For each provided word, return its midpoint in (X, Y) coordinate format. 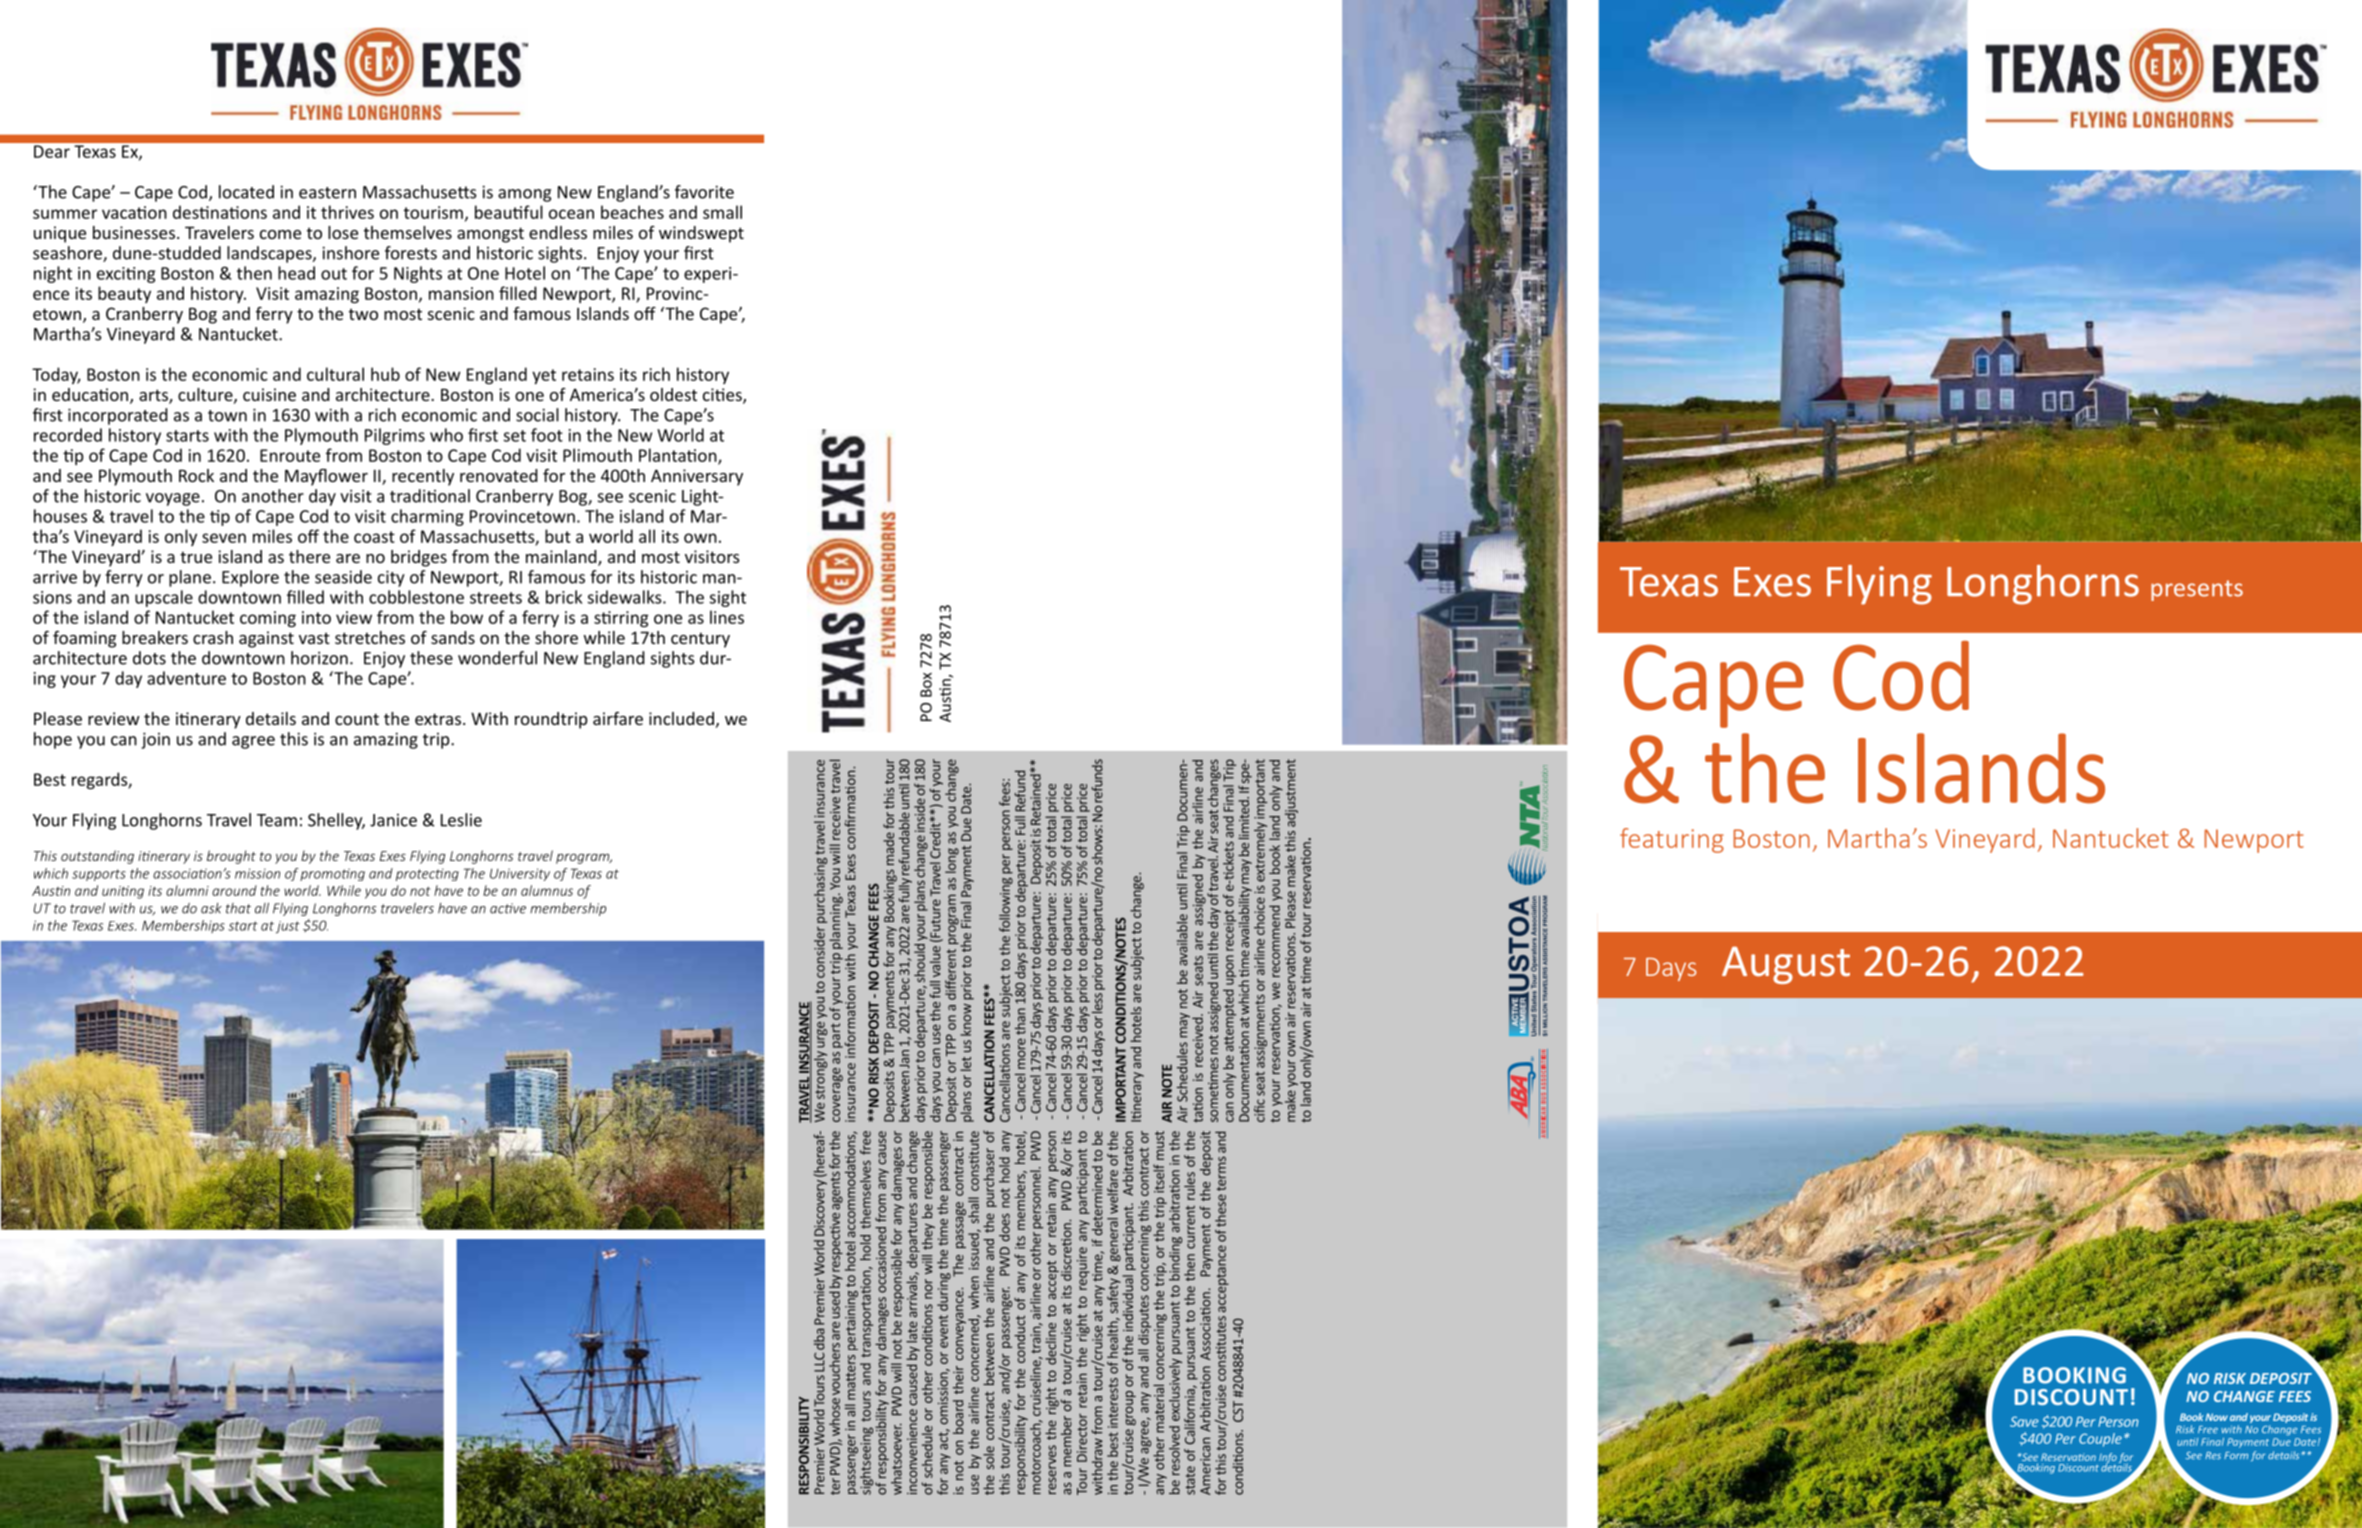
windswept (701, 234)
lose (343, 232)
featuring (1672, 840)
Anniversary (697, 477)
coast (374, 537)
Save (2024, 1421)
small (722, 212)
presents (2197, 590)
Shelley (336, 821)
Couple (2100, 1440)
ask (211, 908)
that (238, 908)
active (508, 908)
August (1786, 965)
